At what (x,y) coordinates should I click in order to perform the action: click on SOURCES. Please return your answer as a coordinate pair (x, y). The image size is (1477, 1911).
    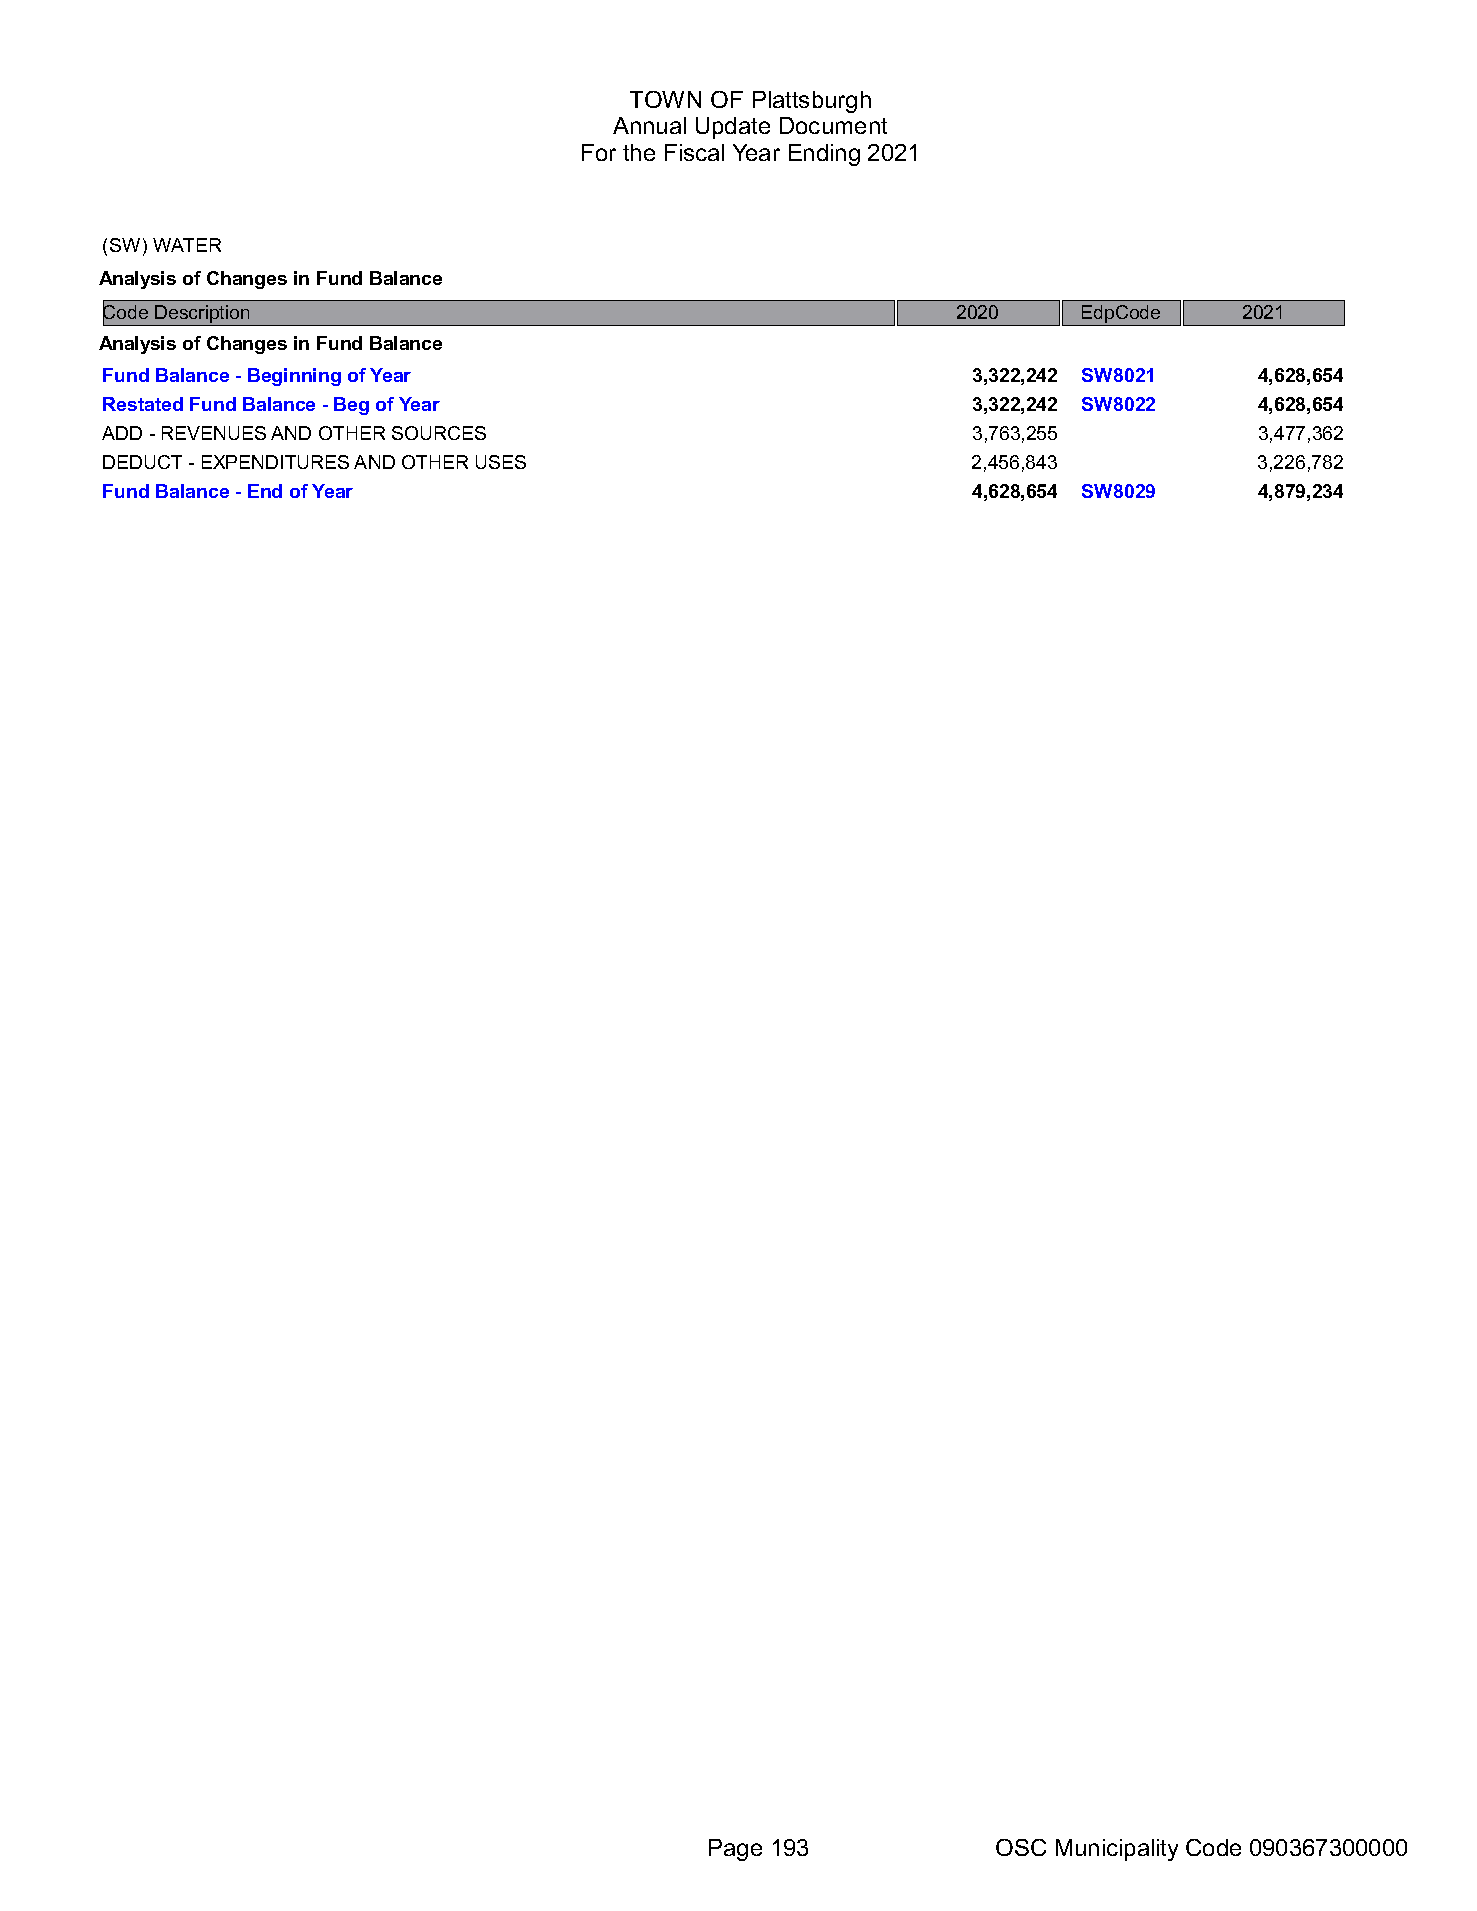
    Looking at the image, I should click on (439, 433).
